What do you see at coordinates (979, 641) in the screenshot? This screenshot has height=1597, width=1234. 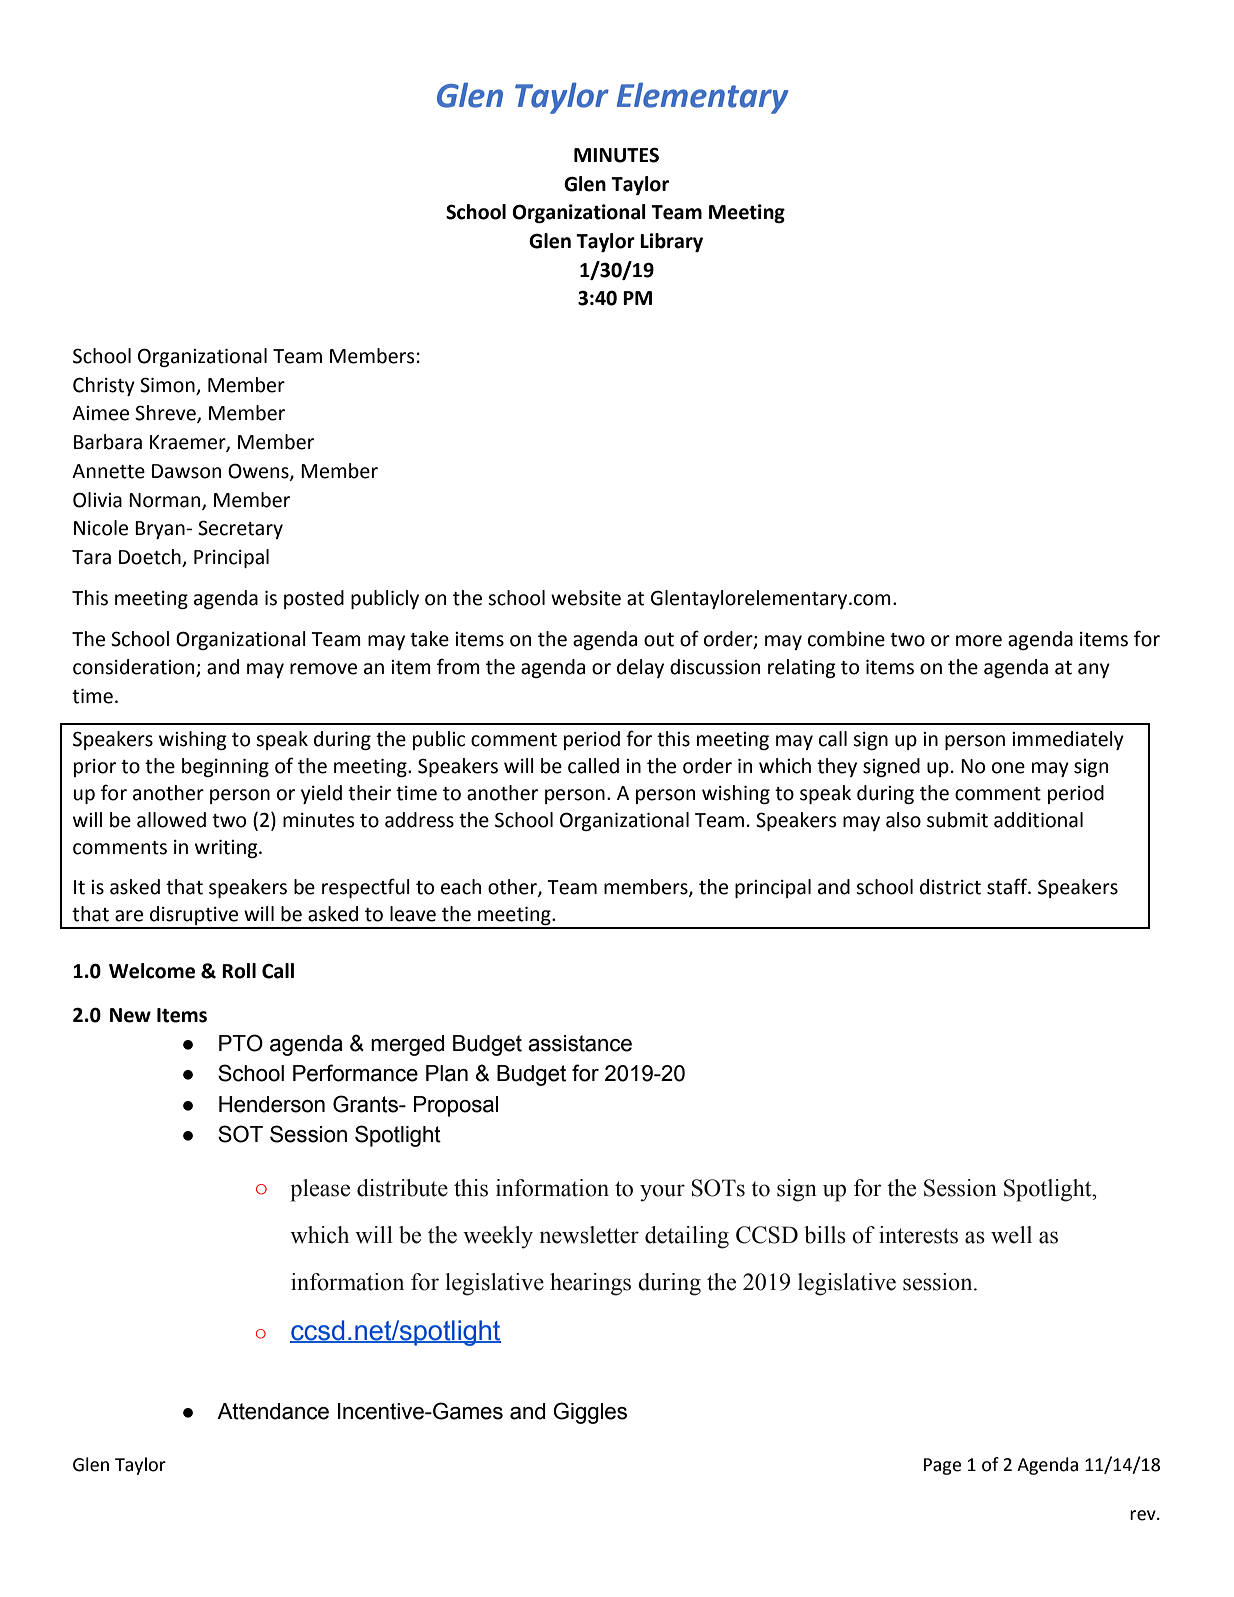 I see `more` at bounding box center [979, 641].
